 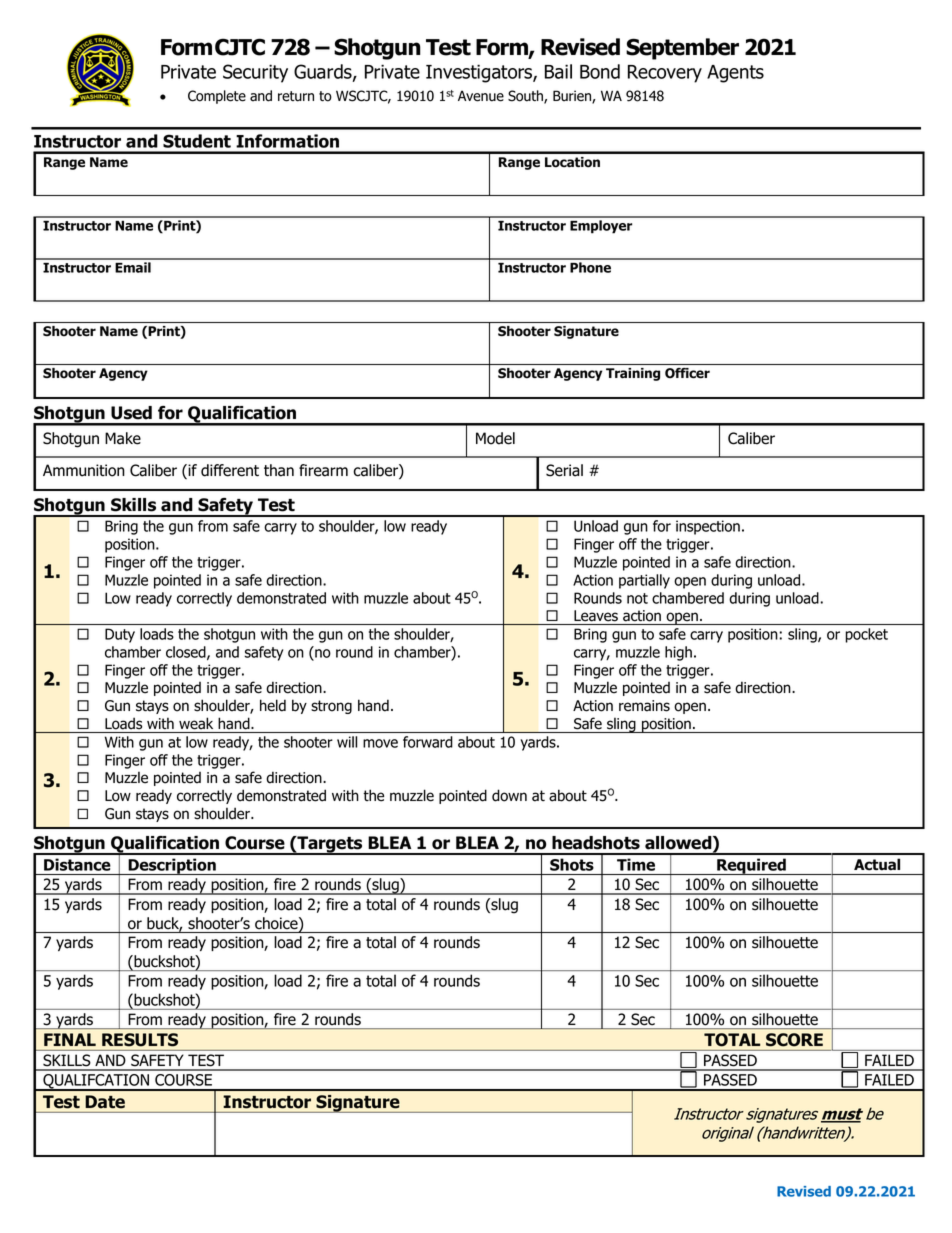 What do you see at coordinates (105, 1101) in the screenshot?
I see `Date` at bounding box center [105, 1101].
